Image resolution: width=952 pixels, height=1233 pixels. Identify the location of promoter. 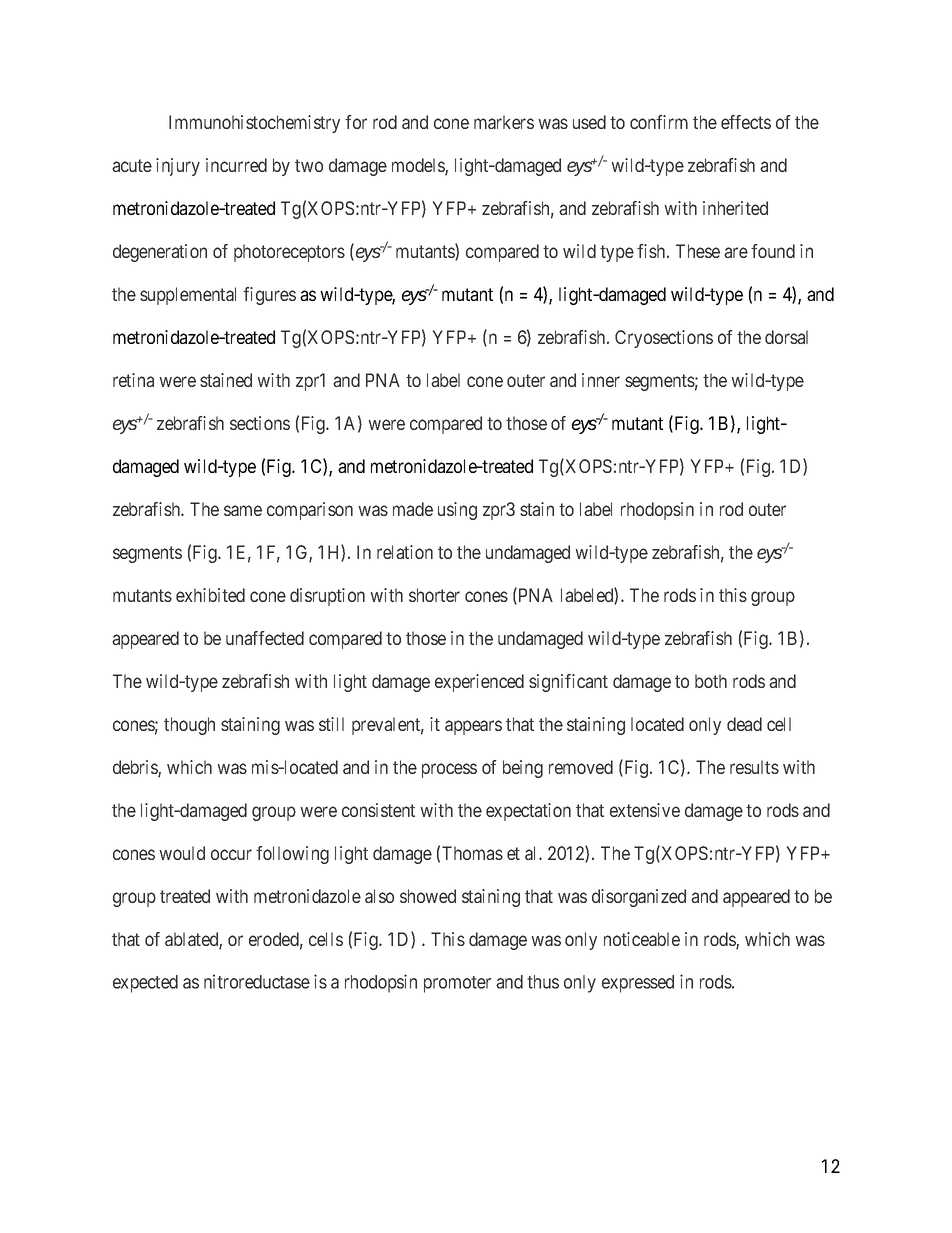
(457, 984).
